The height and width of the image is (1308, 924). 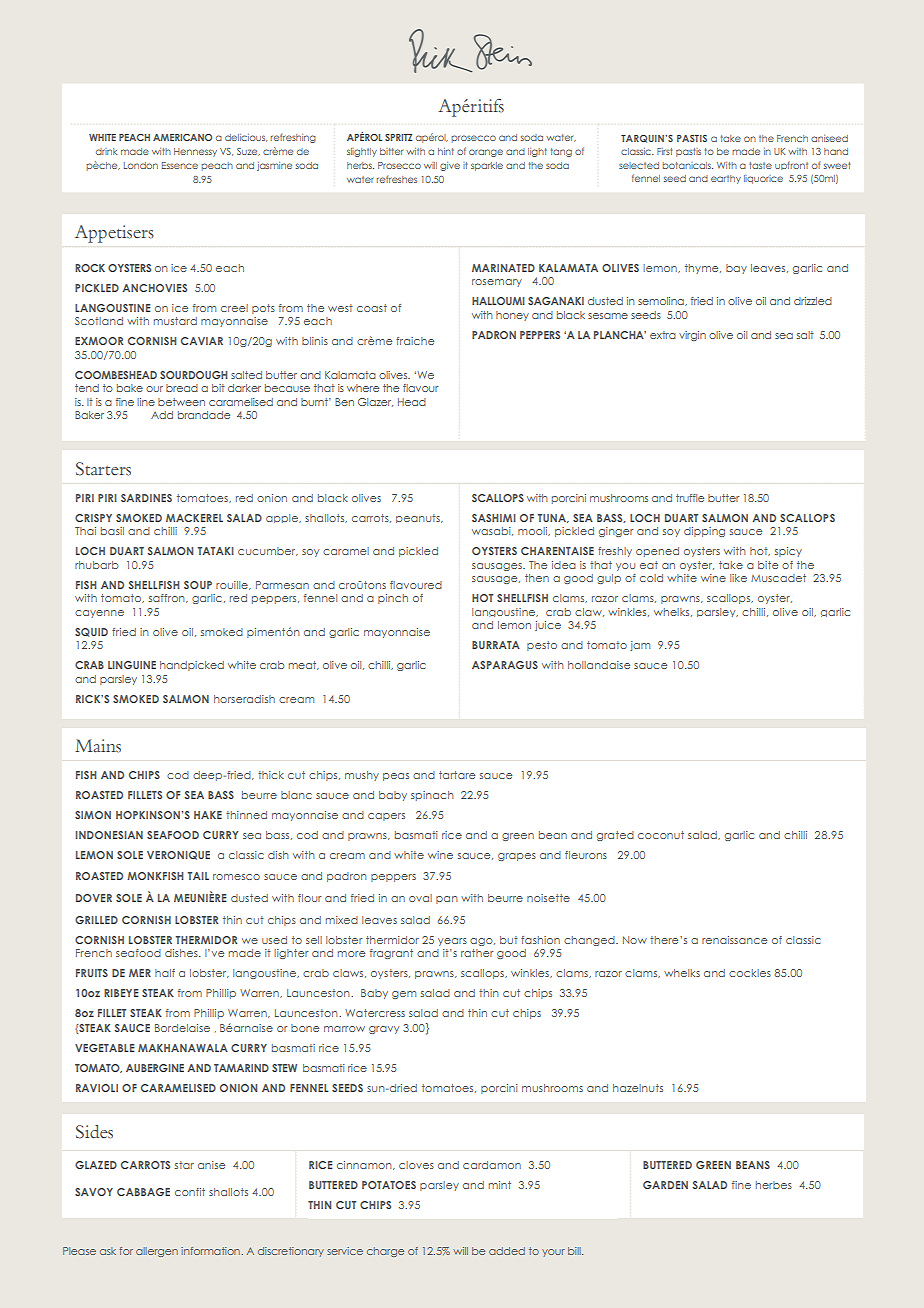 I want to click on taste, so click(x=760, y=165).
